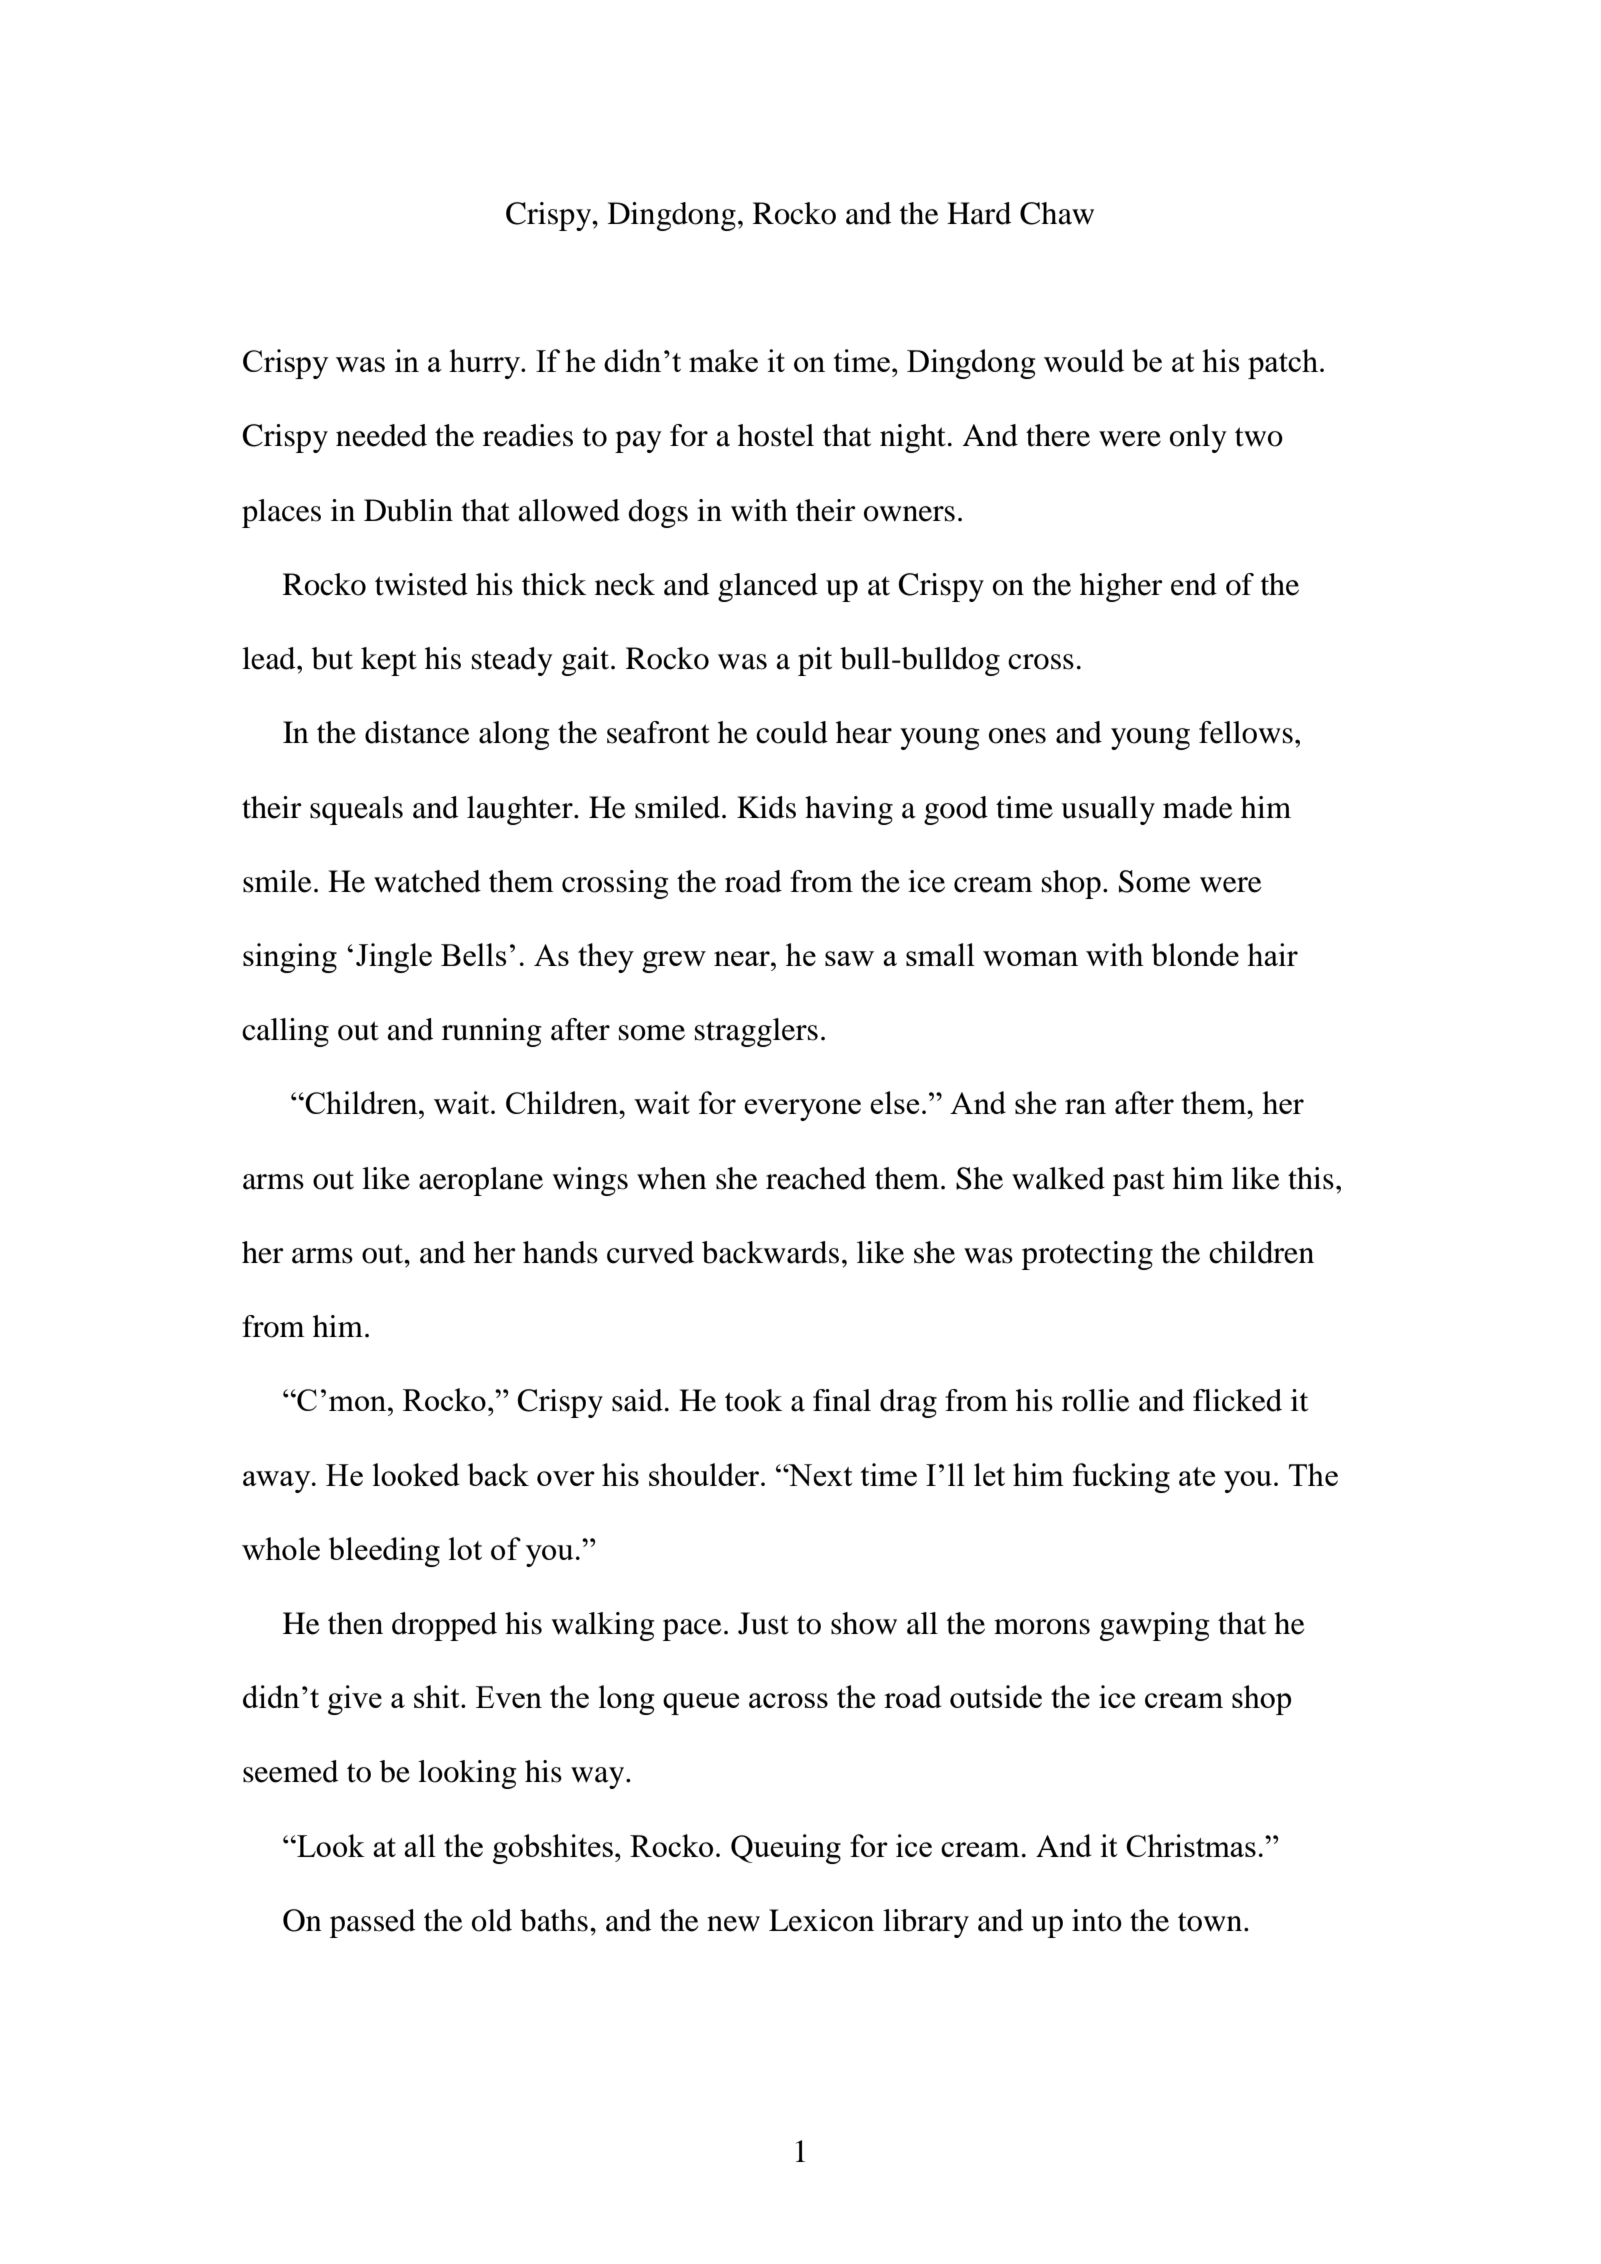 This screenshot has width=1601, height=2264. Describe the element at coordinates (723, 360) in the screenshot. I see `make` at that location.
